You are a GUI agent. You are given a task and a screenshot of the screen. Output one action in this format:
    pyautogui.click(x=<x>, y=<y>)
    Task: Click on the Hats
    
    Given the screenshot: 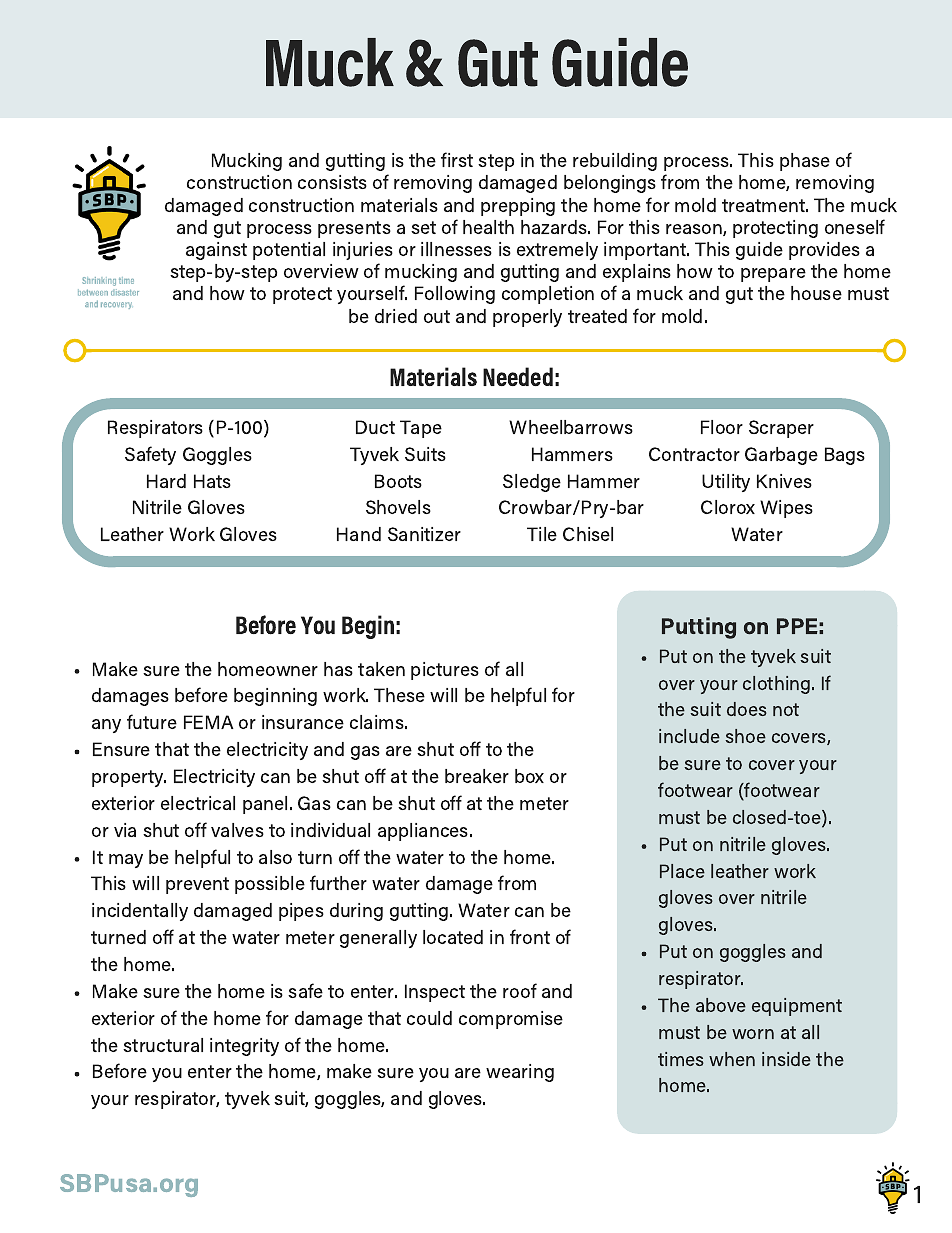 What is the action you would take?
    pyautogui.click(x=212, y=481)
